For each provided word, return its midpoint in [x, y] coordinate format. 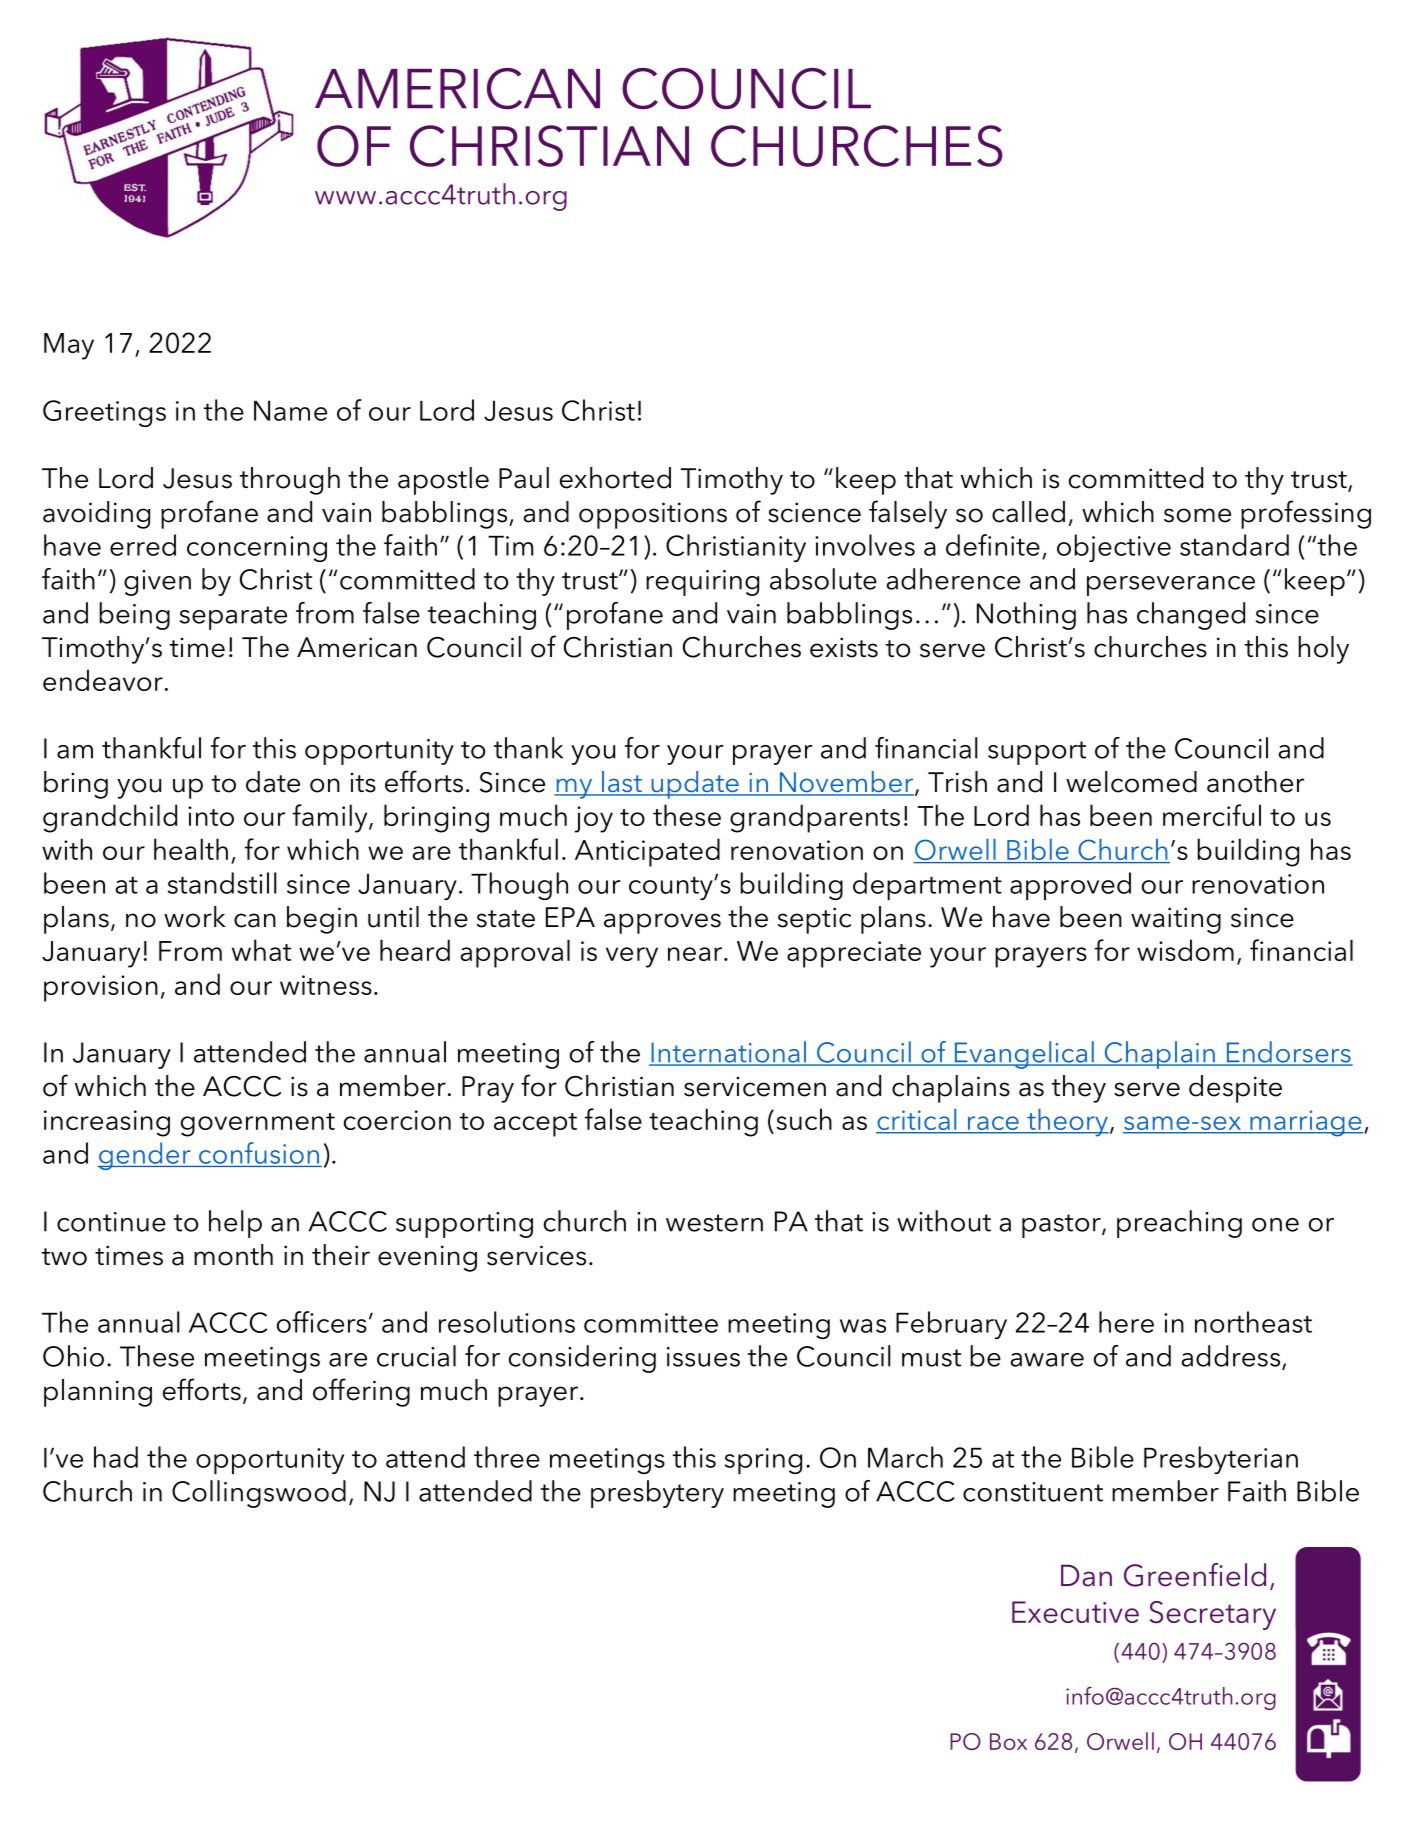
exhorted [615, 478]
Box [1008, 1741]
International [728, 1053]
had [116, 1457]
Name [290, 411]
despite [1235, 1089]
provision [101, 988]
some [1197, 515]
